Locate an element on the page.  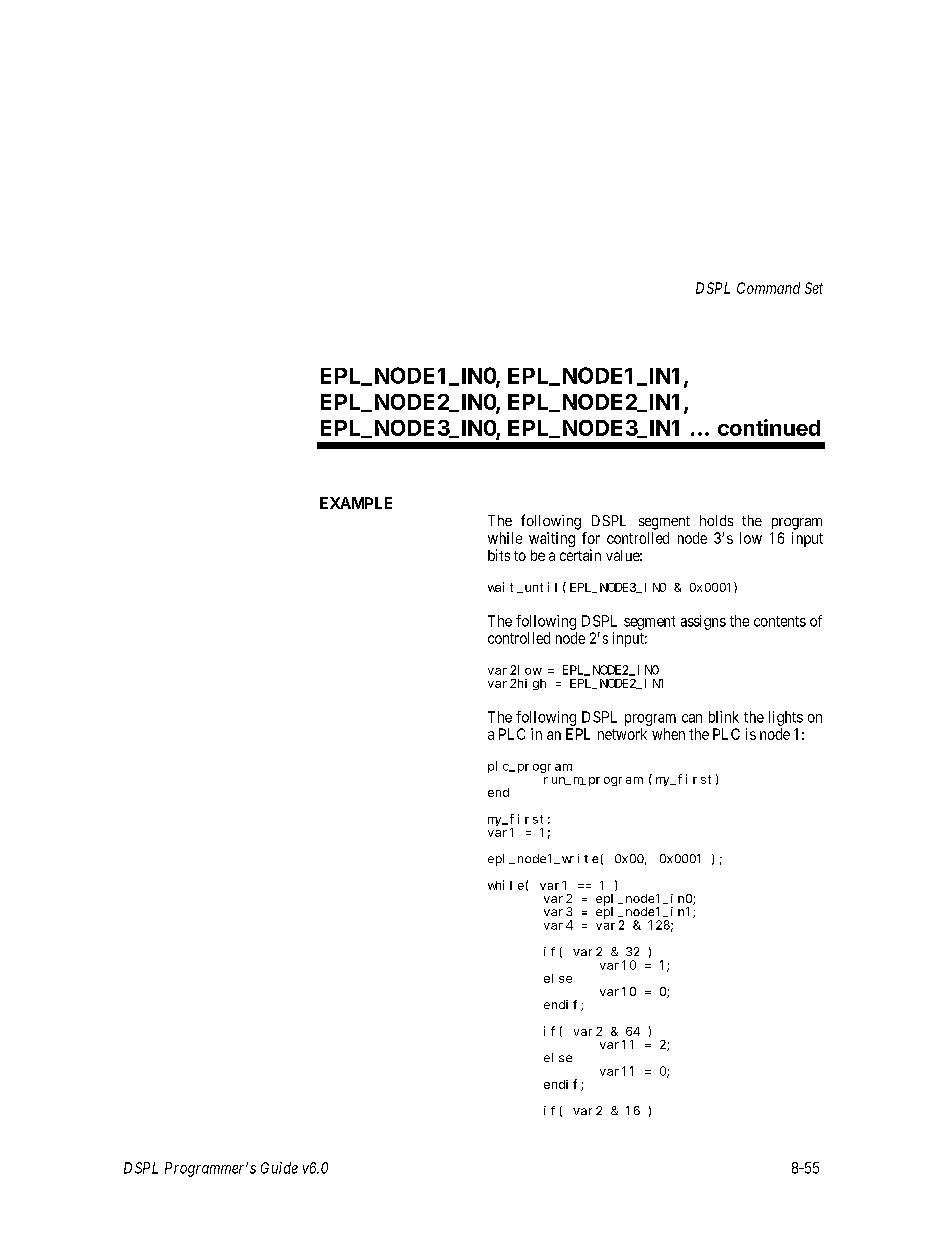
contents is located at coordinates (780, 621).
